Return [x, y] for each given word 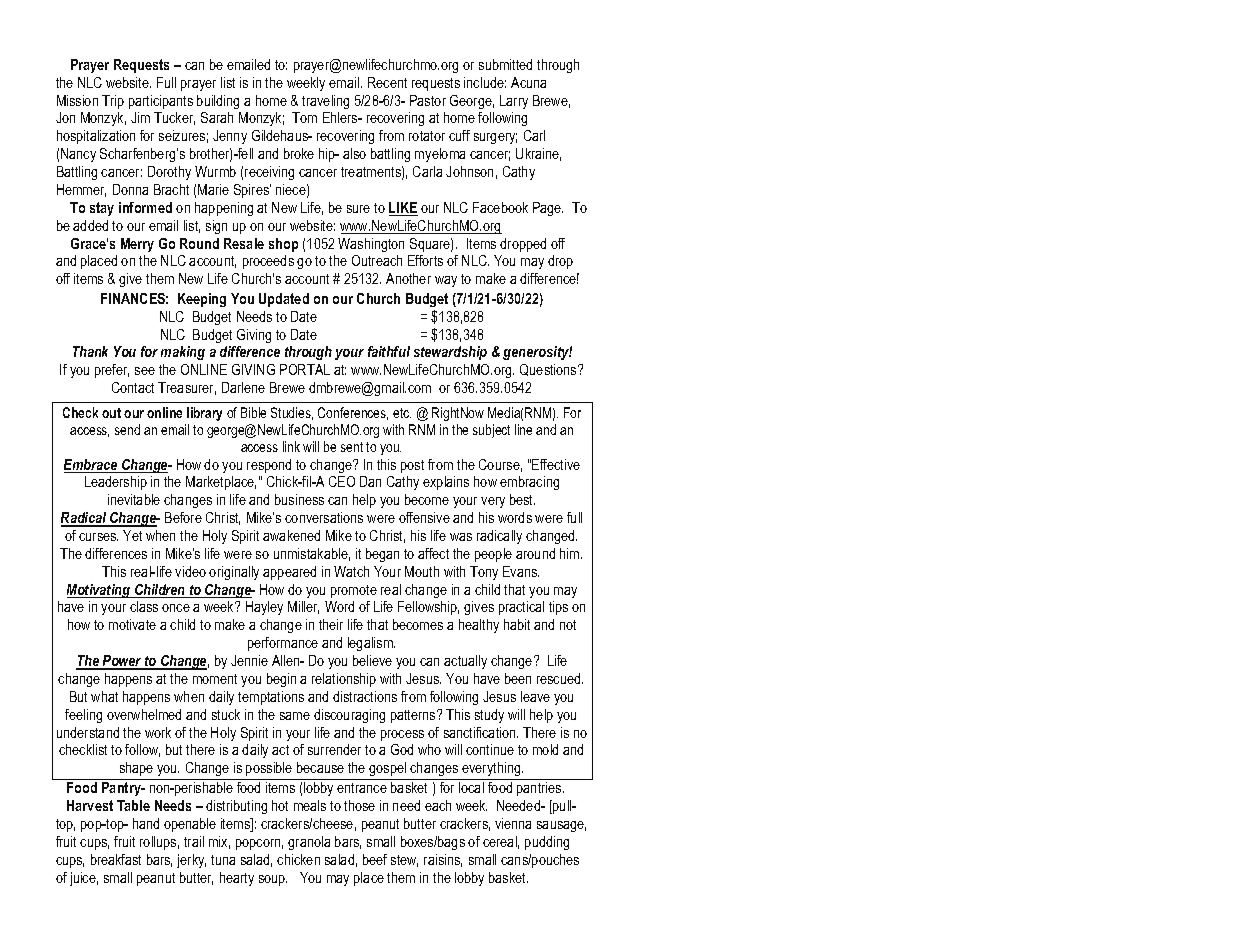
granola [309, 843]
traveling [325, 102]
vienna [513, 823]
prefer [112, 371]
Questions [549, 370]
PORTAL [305, 369]
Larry [514, 102]
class [144, 606]
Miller [303, 607]
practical [521, 608]
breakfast [116, 859]
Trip [113, 102]
